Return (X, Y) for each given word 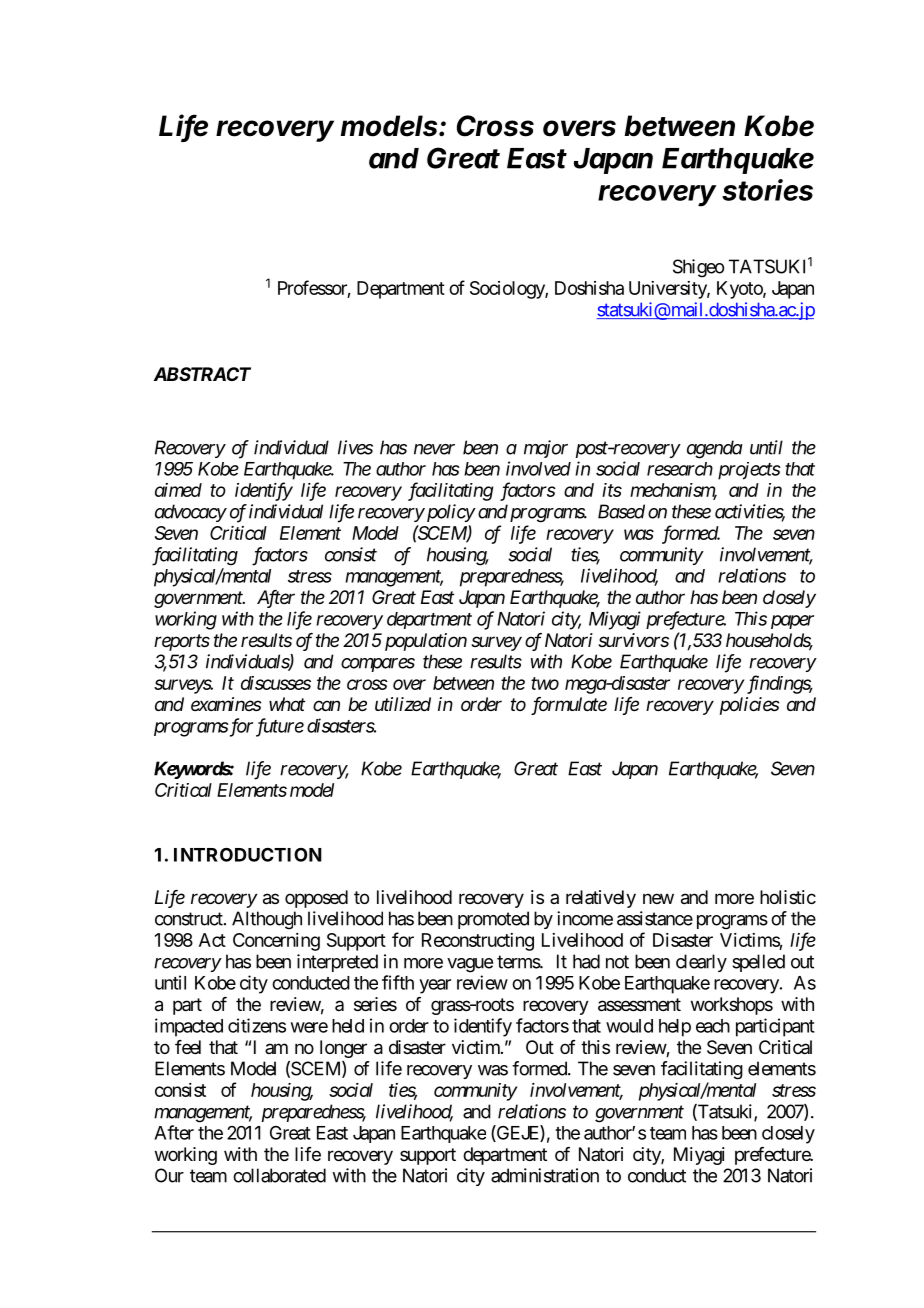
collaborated (279, 1175)
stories (767, 190)
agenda (715, 449)
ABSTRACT (202, 374)
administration (545, 1175)
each (713, 1026)
